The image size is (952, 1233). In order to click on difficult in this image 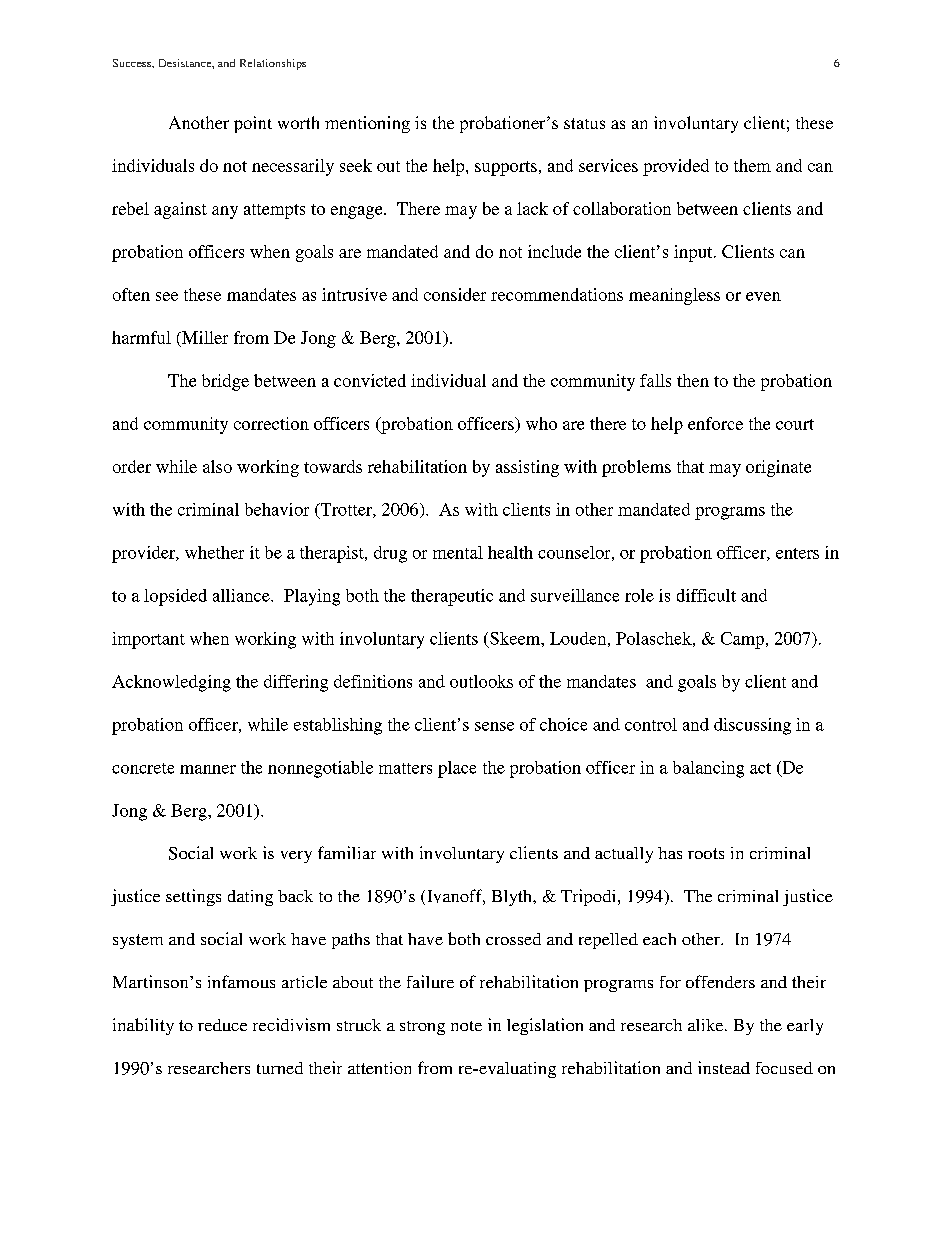, I will do `click(706, 595)`.
